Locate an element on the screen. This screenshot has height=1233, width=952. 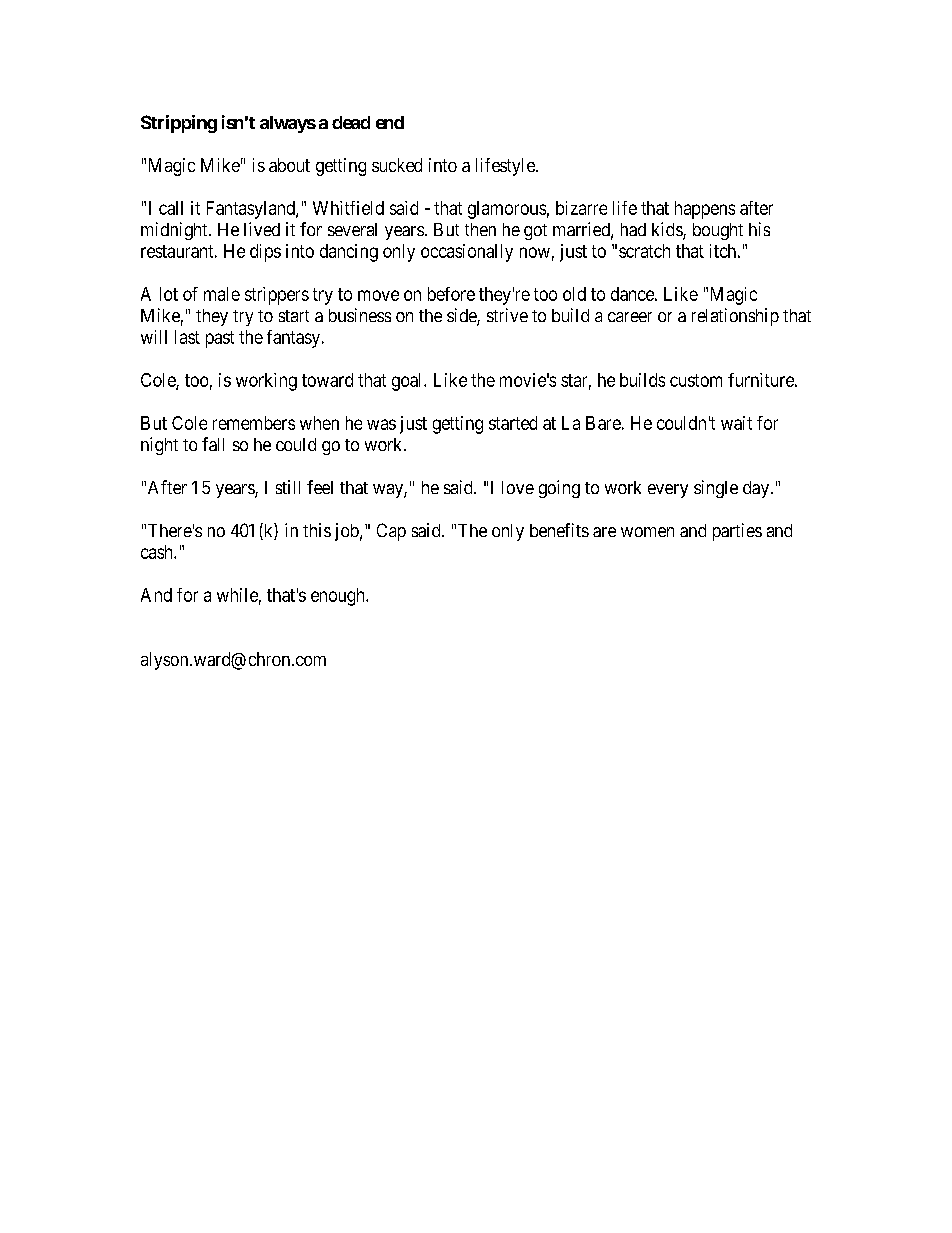
end is located at coordinates (390, 122).
